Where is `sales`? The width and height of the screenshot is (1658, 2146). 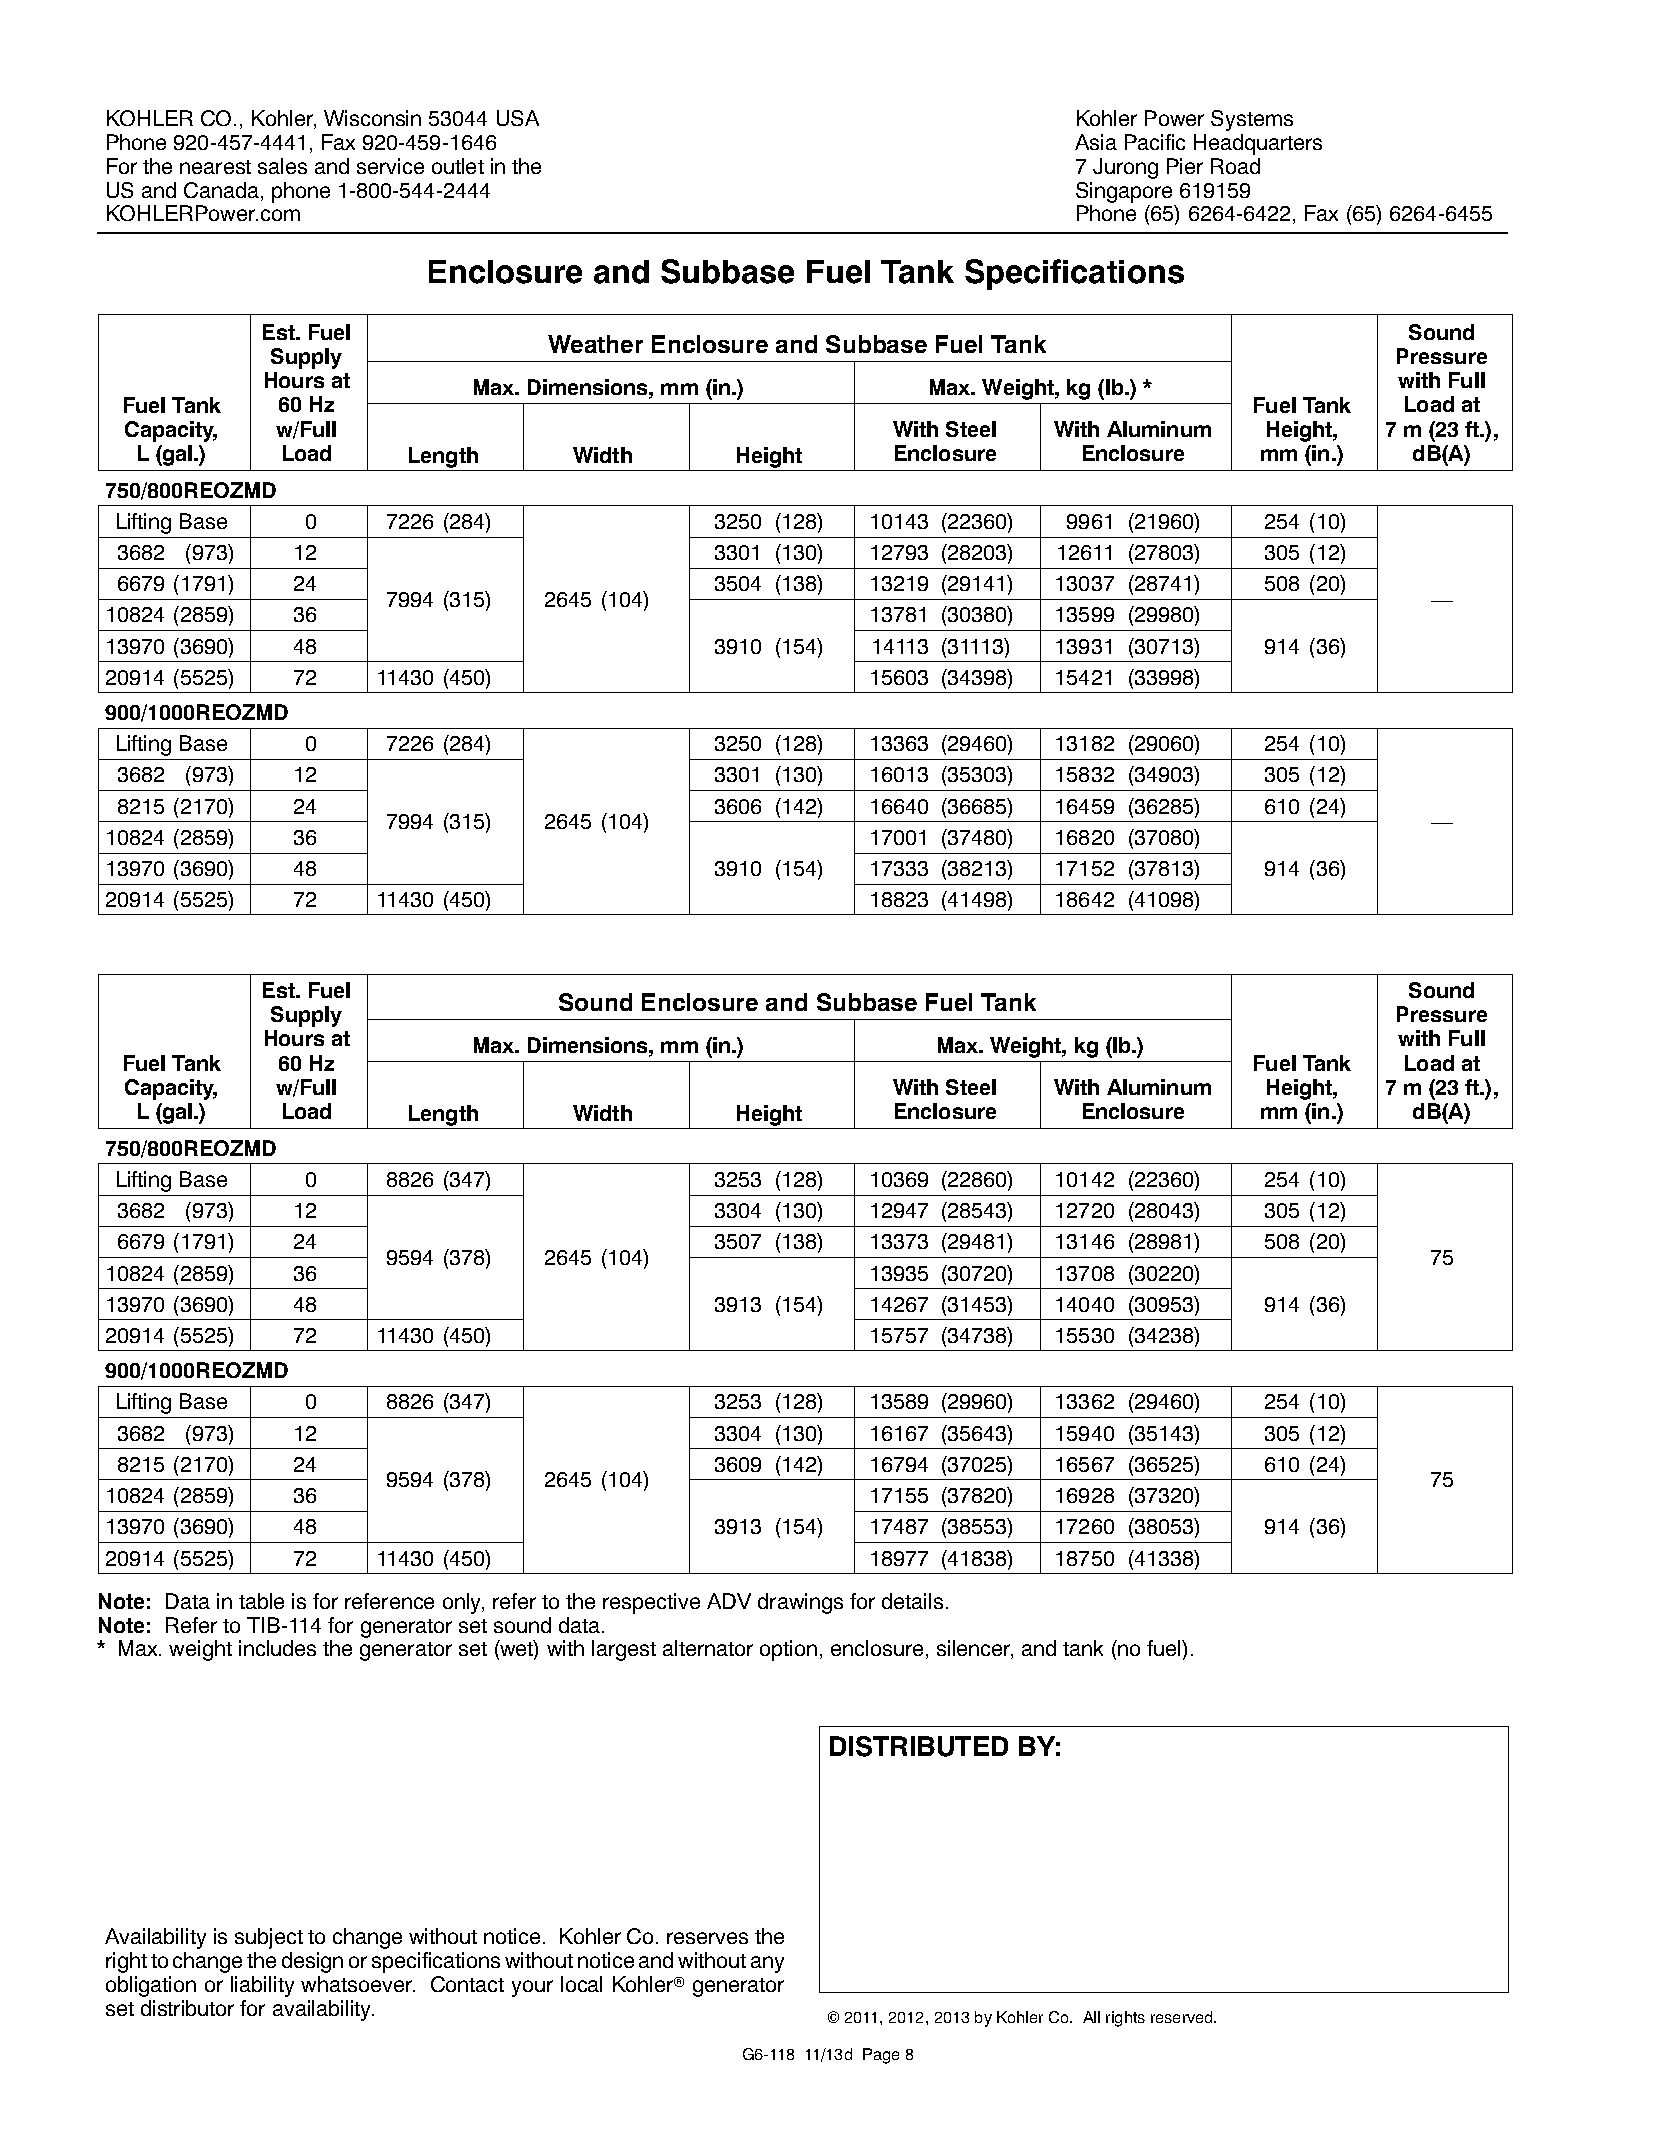
sales is located at coordinates (282, 166).
